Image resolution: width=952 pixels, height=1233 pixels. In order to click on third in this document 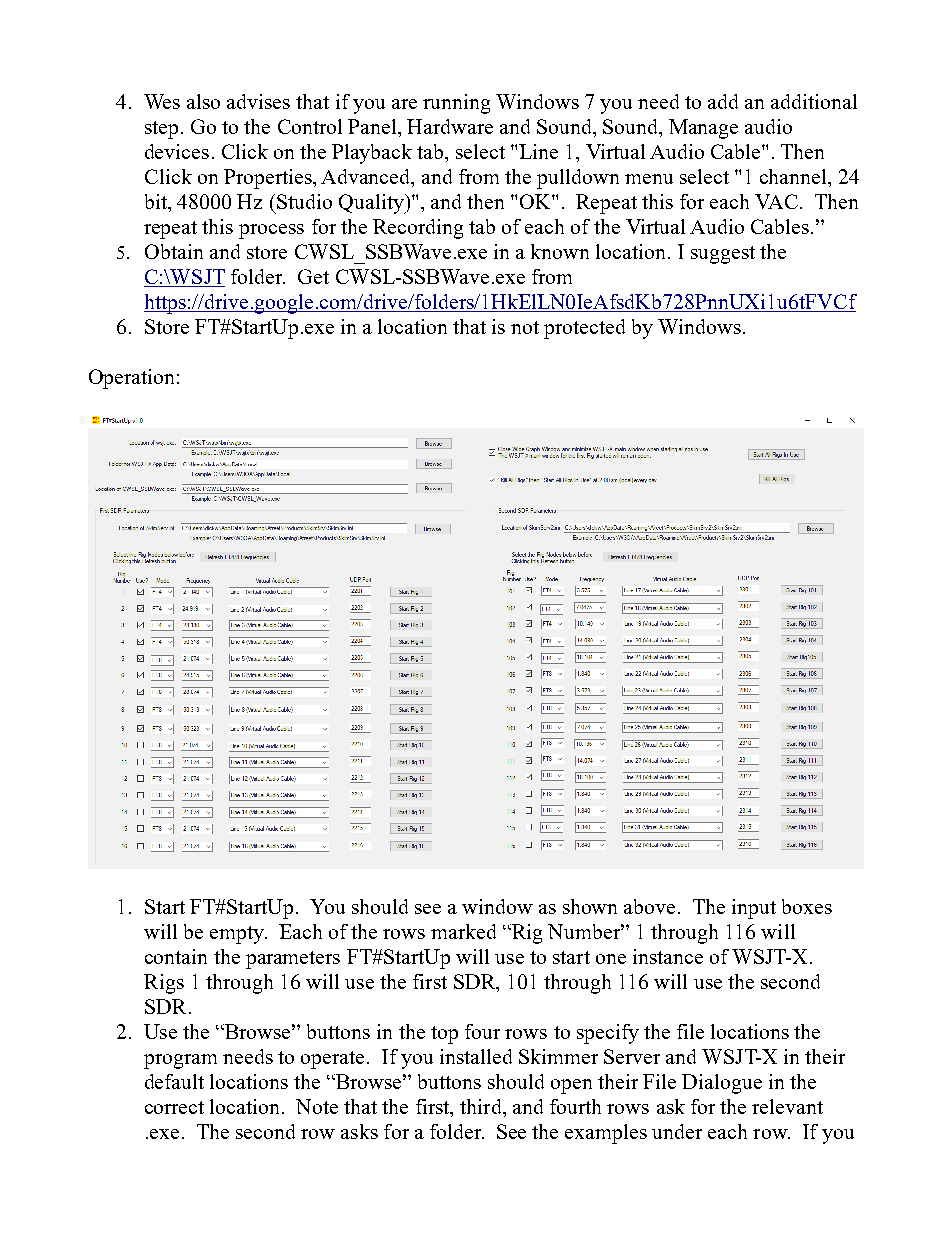, I will do `click(482, 1106)`.
